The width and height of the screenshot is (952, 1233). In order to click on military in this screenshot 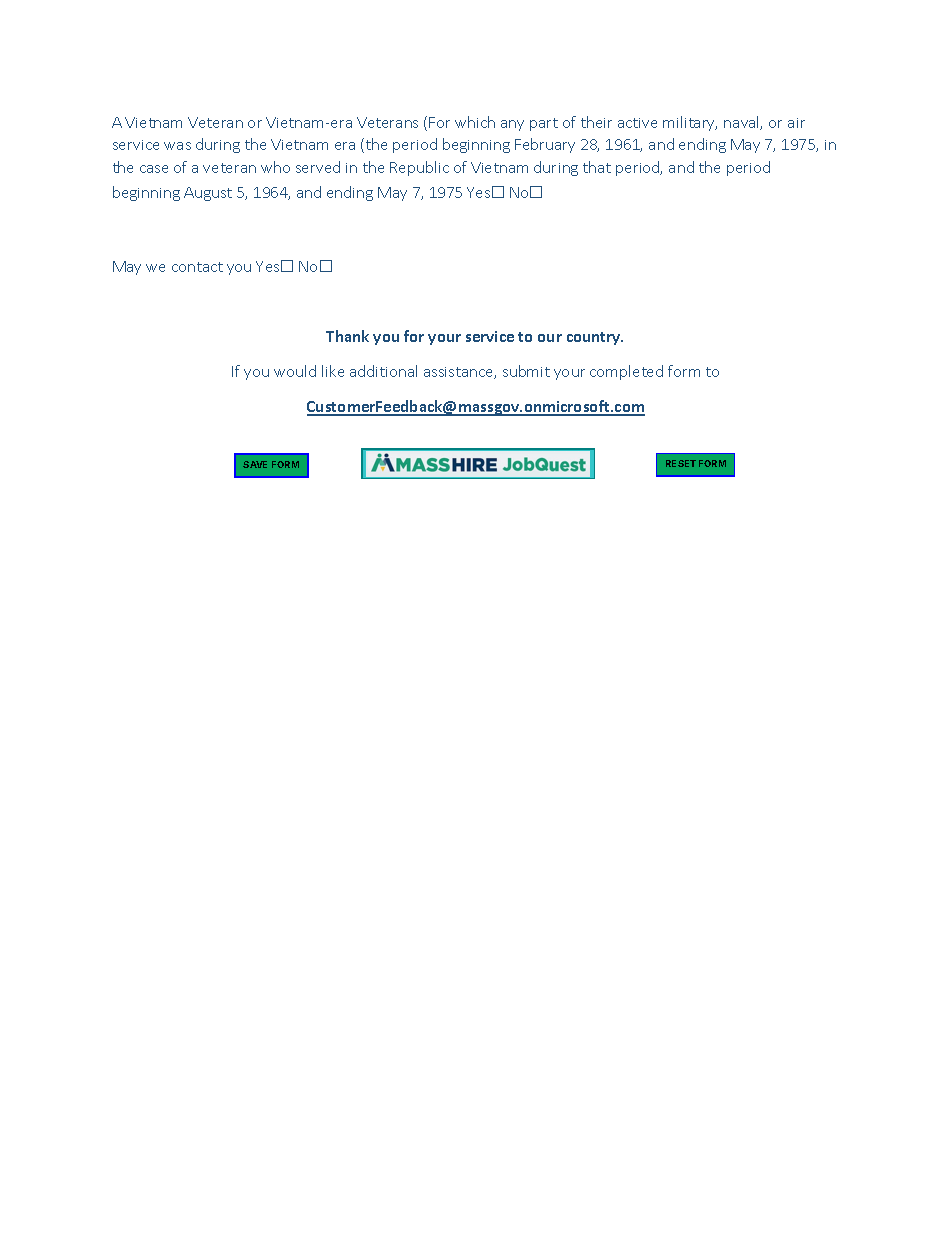, I will do `click(690, 123)`.
